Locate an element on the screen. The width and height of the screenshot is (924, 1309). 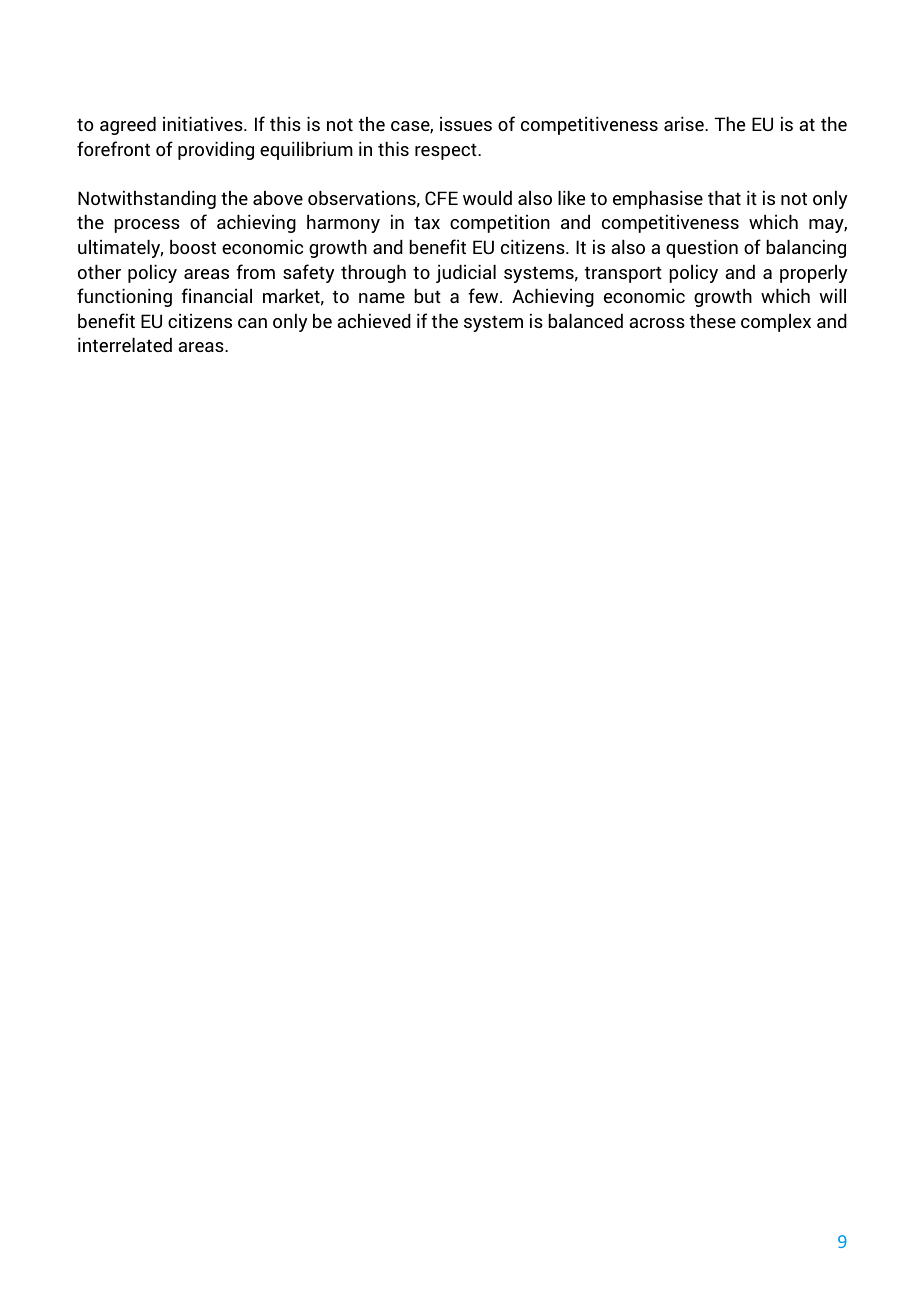
arise is located at coordinates (685, 123).
